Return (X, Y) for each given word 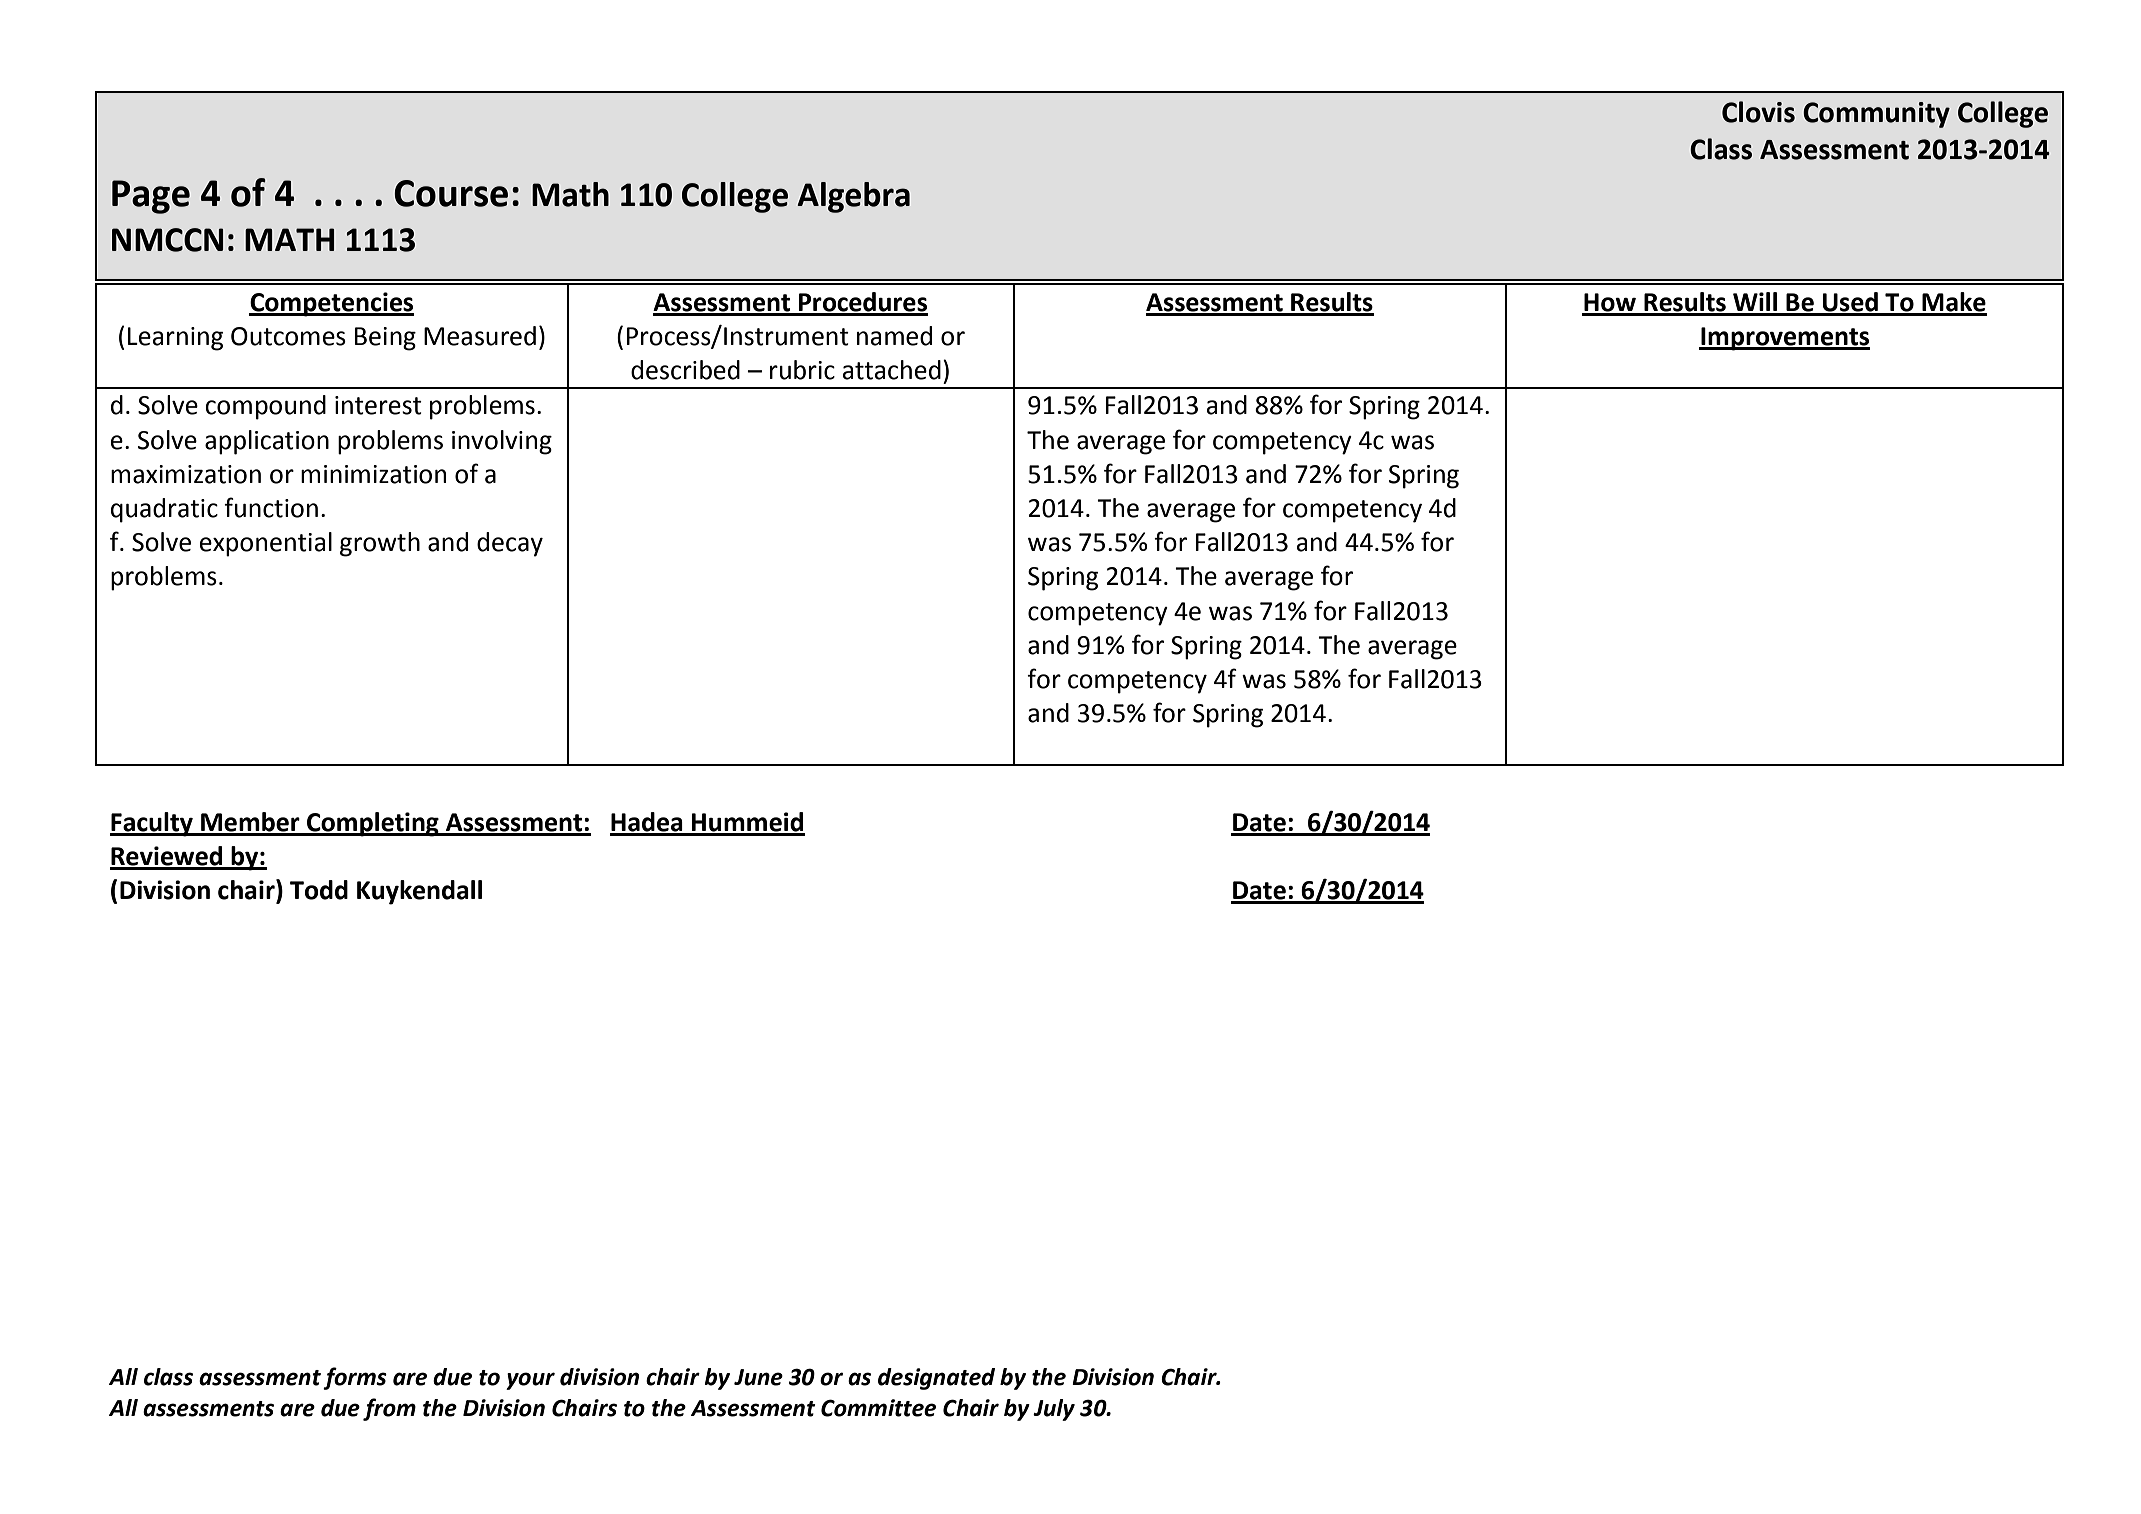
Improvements (1784, 339)
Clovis (1758, 112)
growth (380, 544)
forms (355, 1378)
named (894, 336)
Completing (373, 824)
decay (510, 544)
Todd (319, 890)
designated (936, 1379)
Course (451, 193)
